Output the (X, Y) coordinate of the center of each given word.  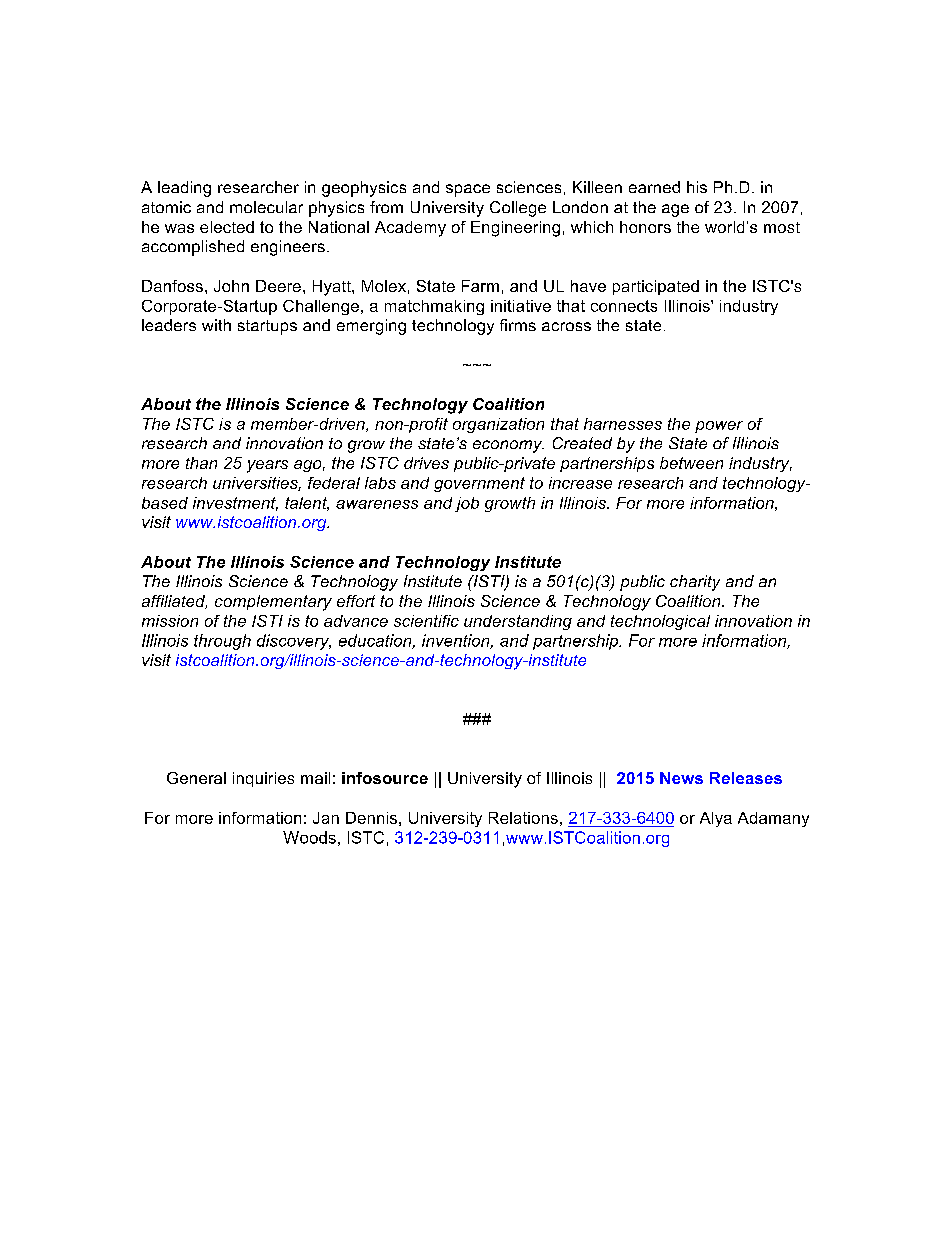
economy (508, 446)
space (468, 190)
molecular (266, 207)
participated (656, 287)
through (222, 642)
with (216, 325)
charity (695, 583)
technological (660, 622)
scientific (426, 621)
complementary (273, 603)
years (267, 466)
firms (518, 325)
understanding (518, 622)
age (675, 210)
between (691, 463)
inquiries (263, 779)
